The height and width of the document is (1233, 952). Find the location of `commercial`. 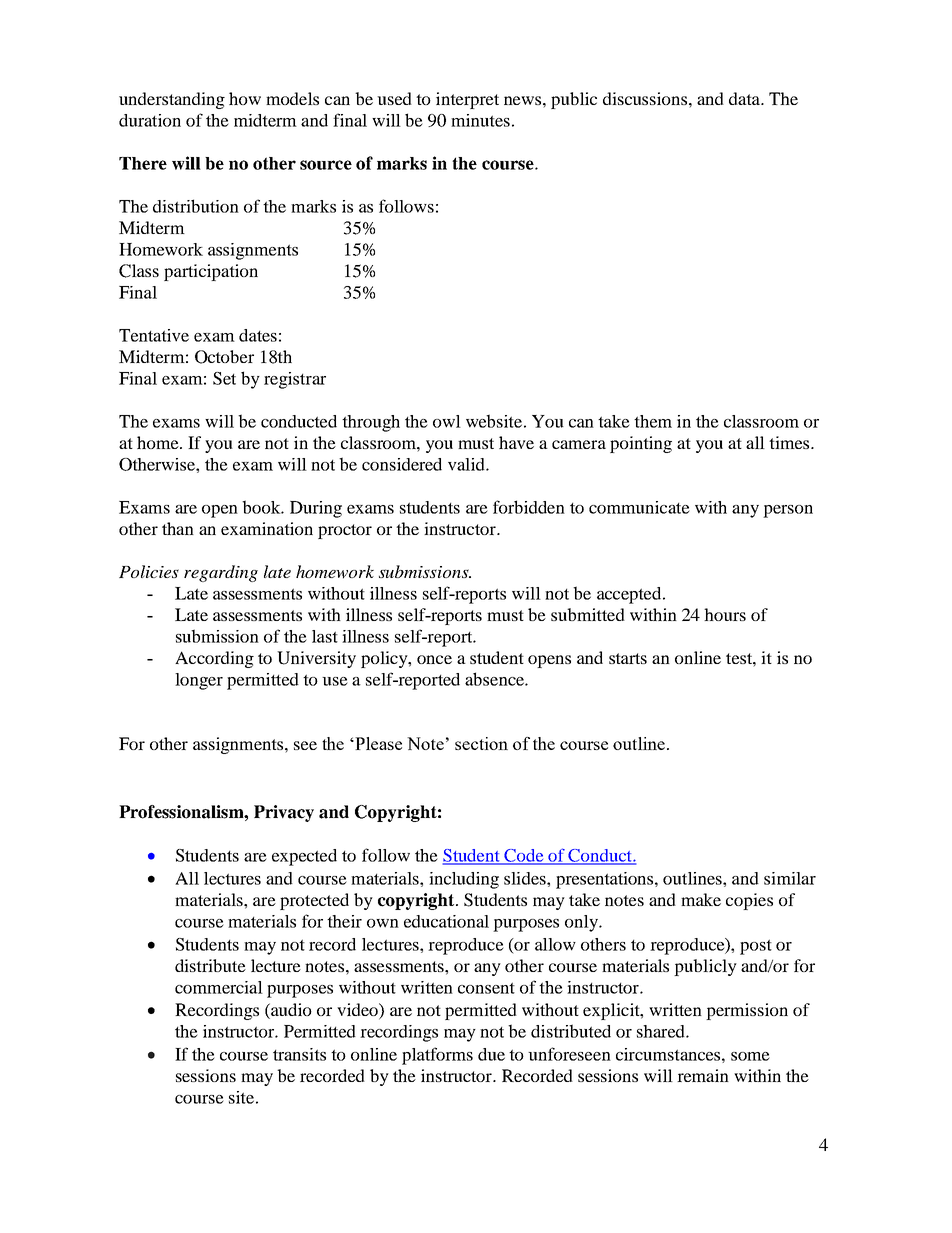

commercial is located at coordinates (219, 987).
